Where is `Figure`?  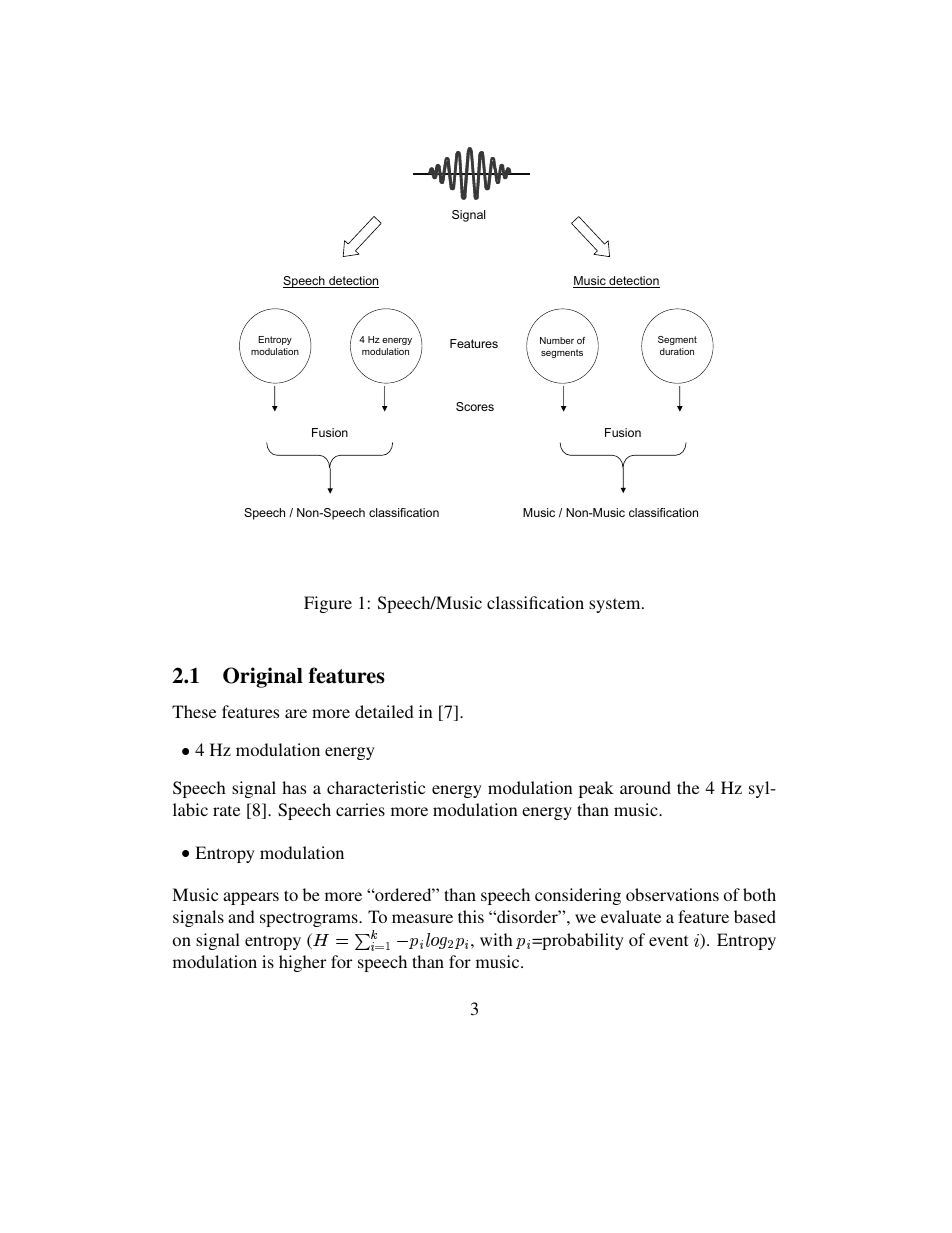 Figure is located at coordinates (328, 604).
